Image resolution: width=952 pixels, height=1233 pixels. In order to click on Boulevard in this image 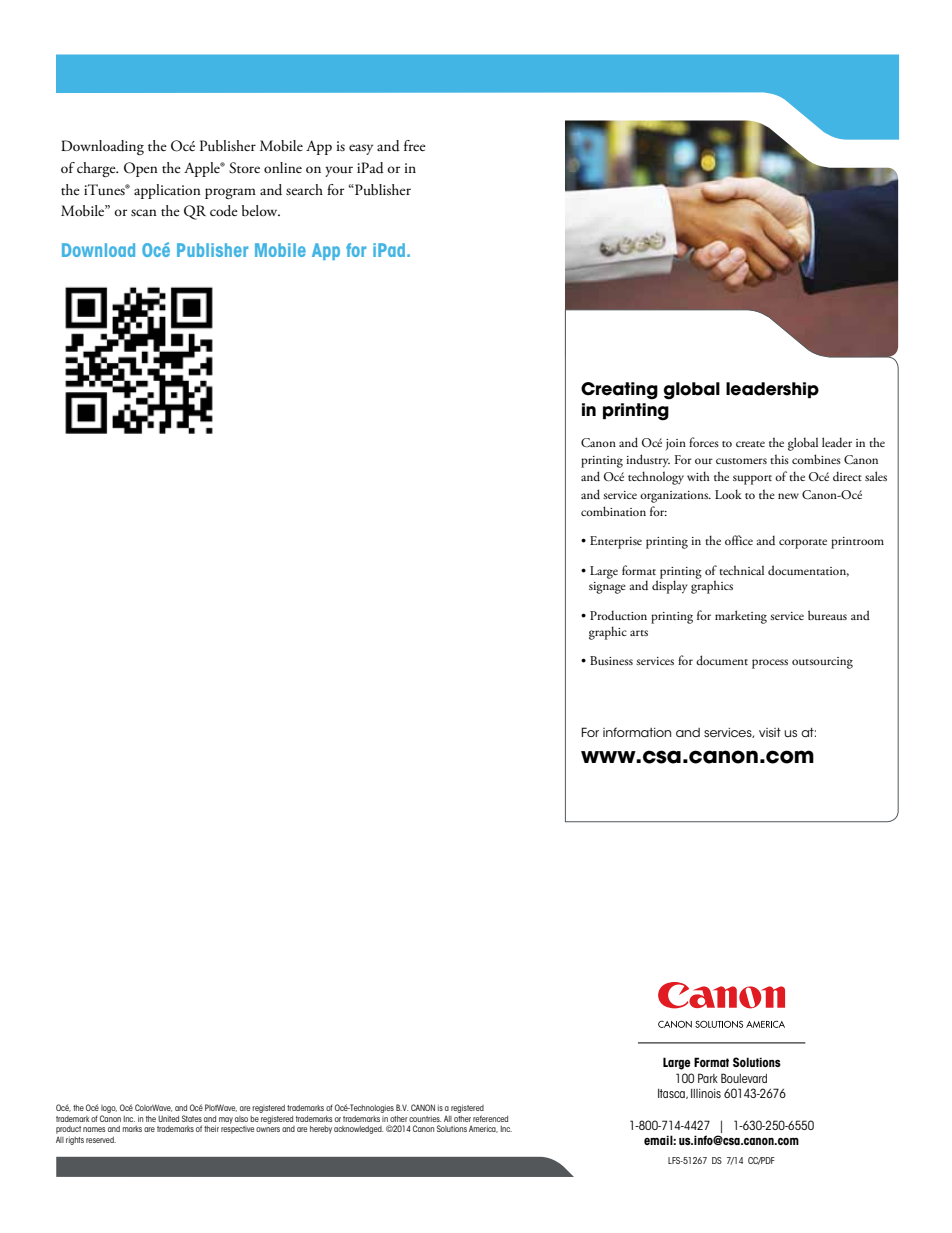, I will do `click(744, 1078)`.
